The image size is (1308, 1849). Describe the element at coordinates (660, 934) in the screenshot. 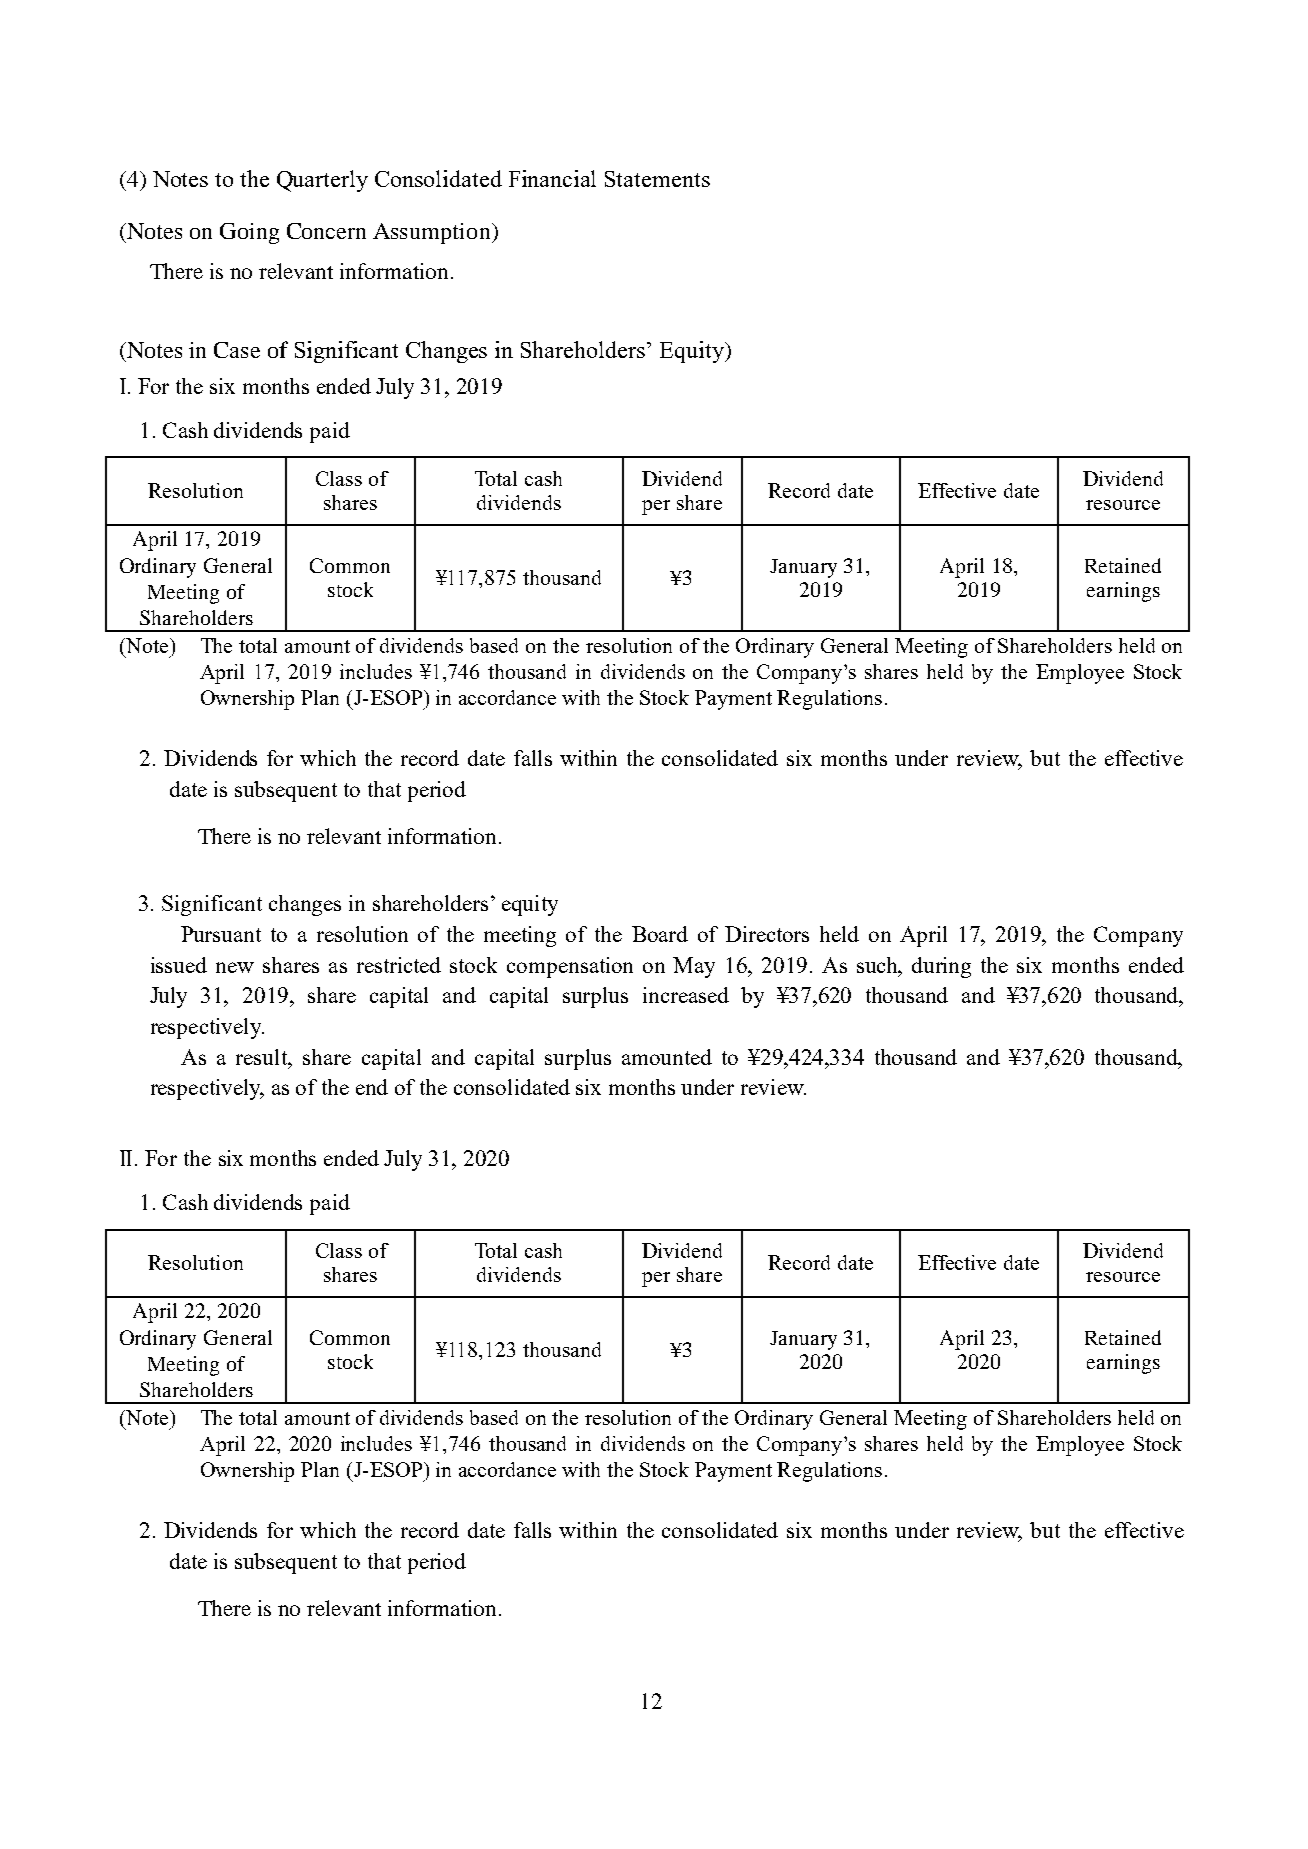

I see `Board` at that location.
